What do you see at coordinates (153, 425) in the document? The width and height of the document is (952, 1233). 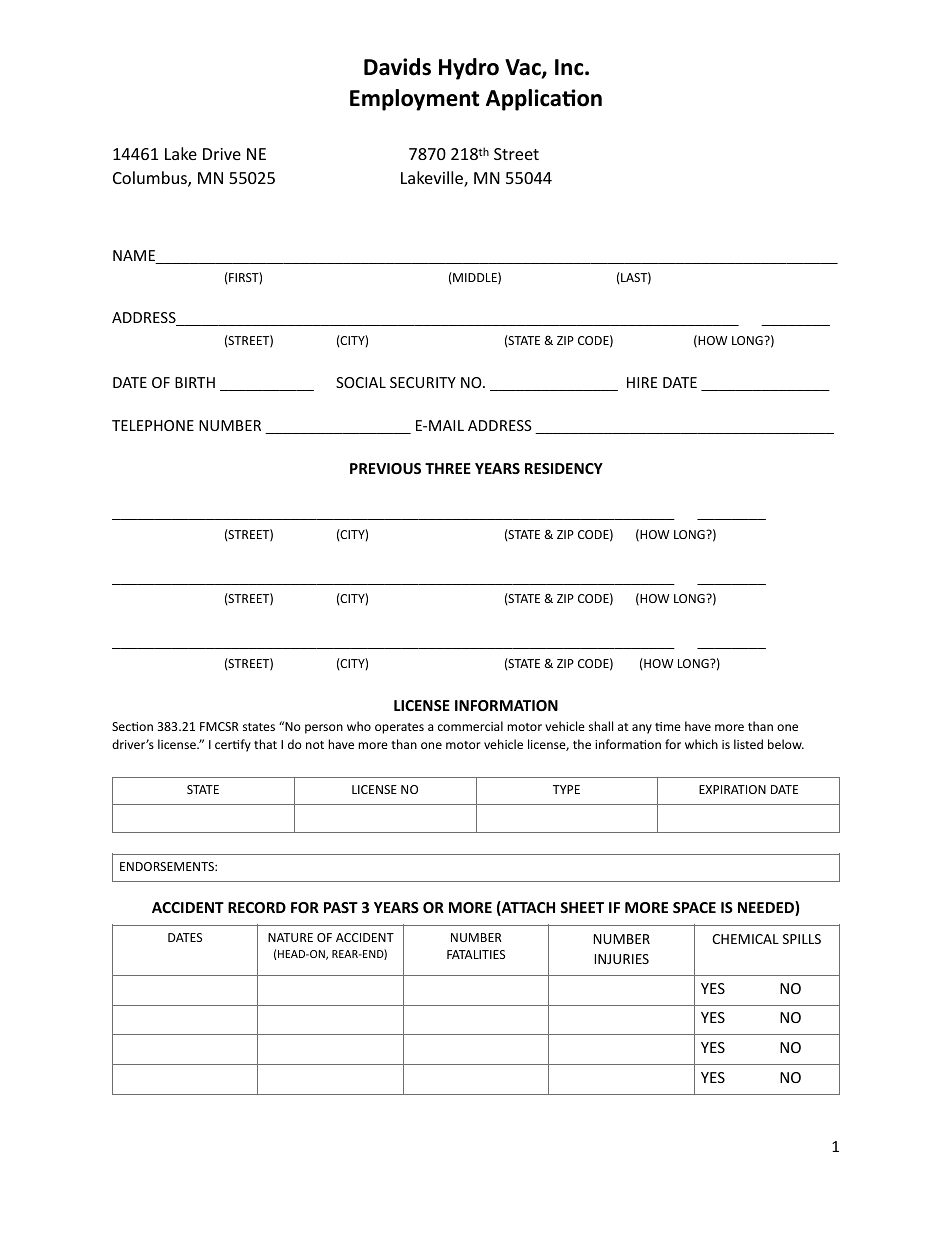 I see `TELEPHONE` at bounding box center [153, 425].
